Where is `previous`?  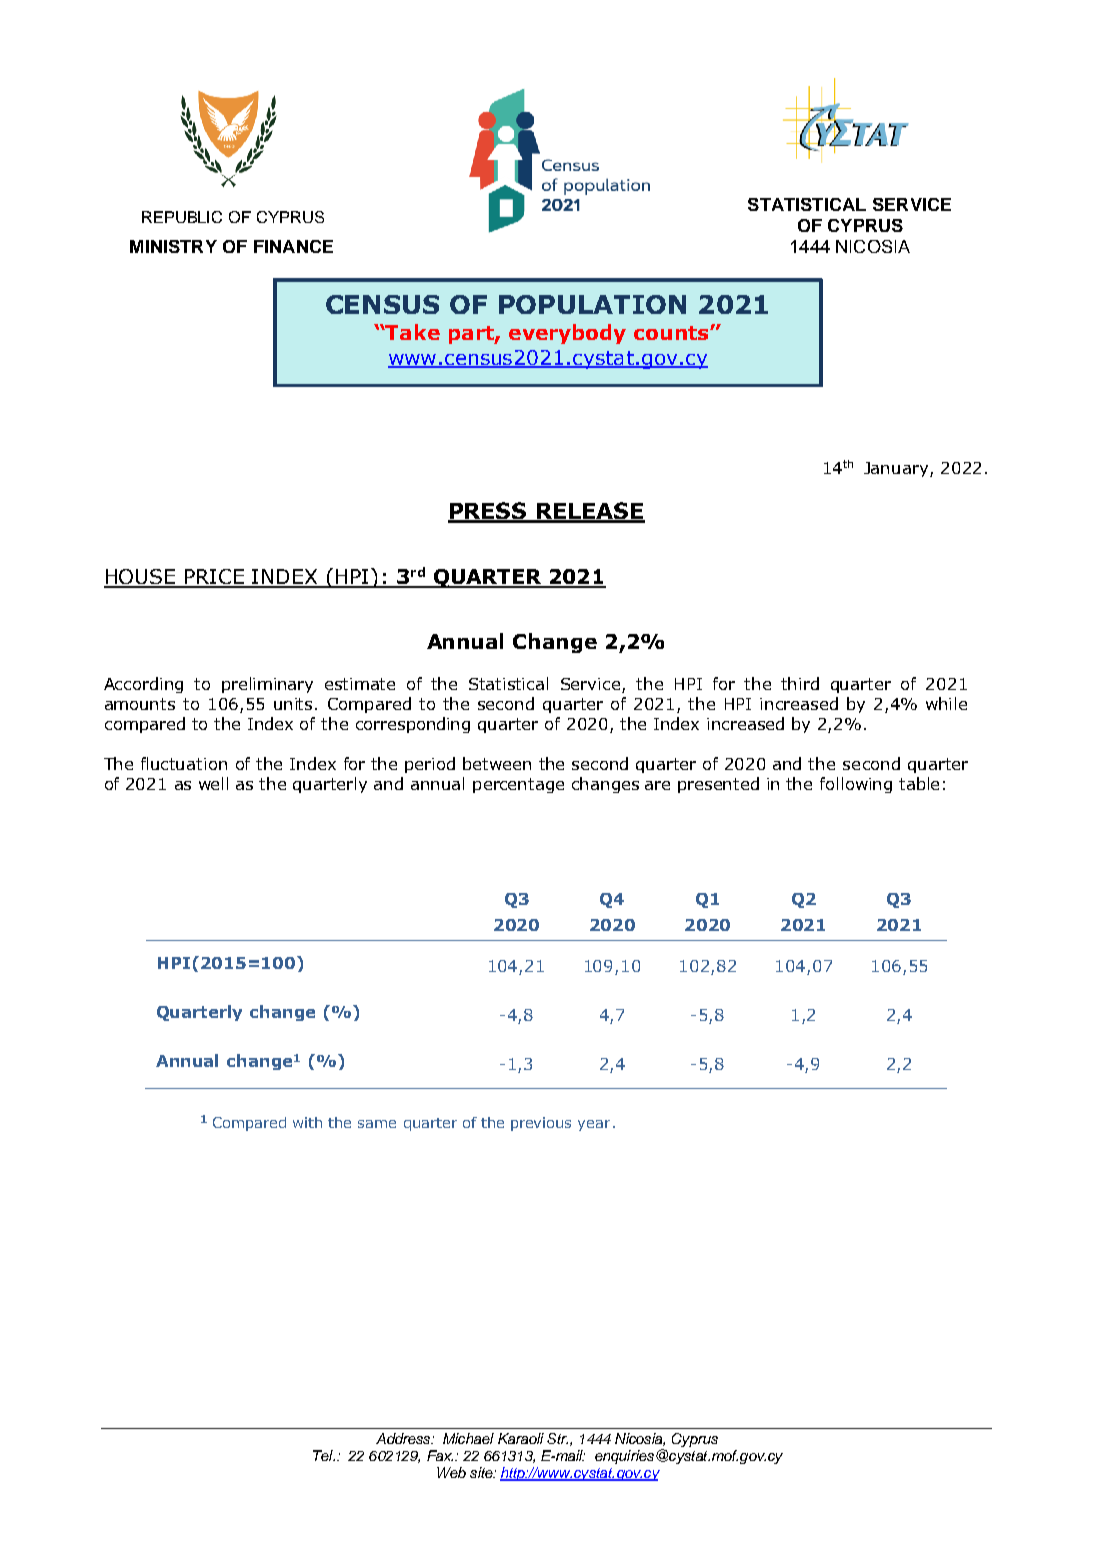 previous is located at coordinates (541, 1124).
